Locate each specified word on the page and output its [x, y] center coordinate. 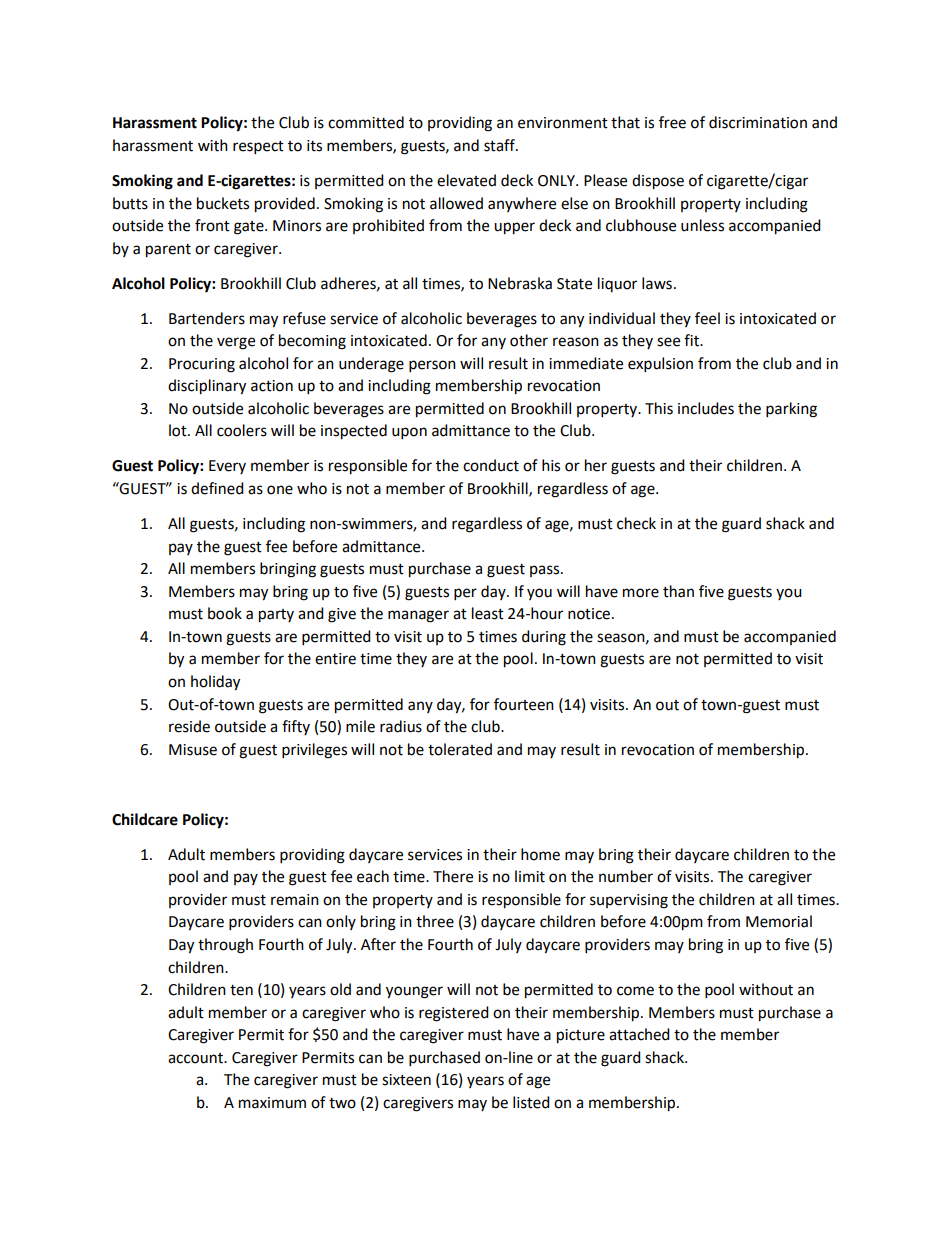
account [197, 1058]
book [225, 613]
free [672, 122]
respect [258, 148]
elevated [466, 180]
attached [639, 1034]
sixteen [406, 1080]
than [678, 591]
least [488, 613]
